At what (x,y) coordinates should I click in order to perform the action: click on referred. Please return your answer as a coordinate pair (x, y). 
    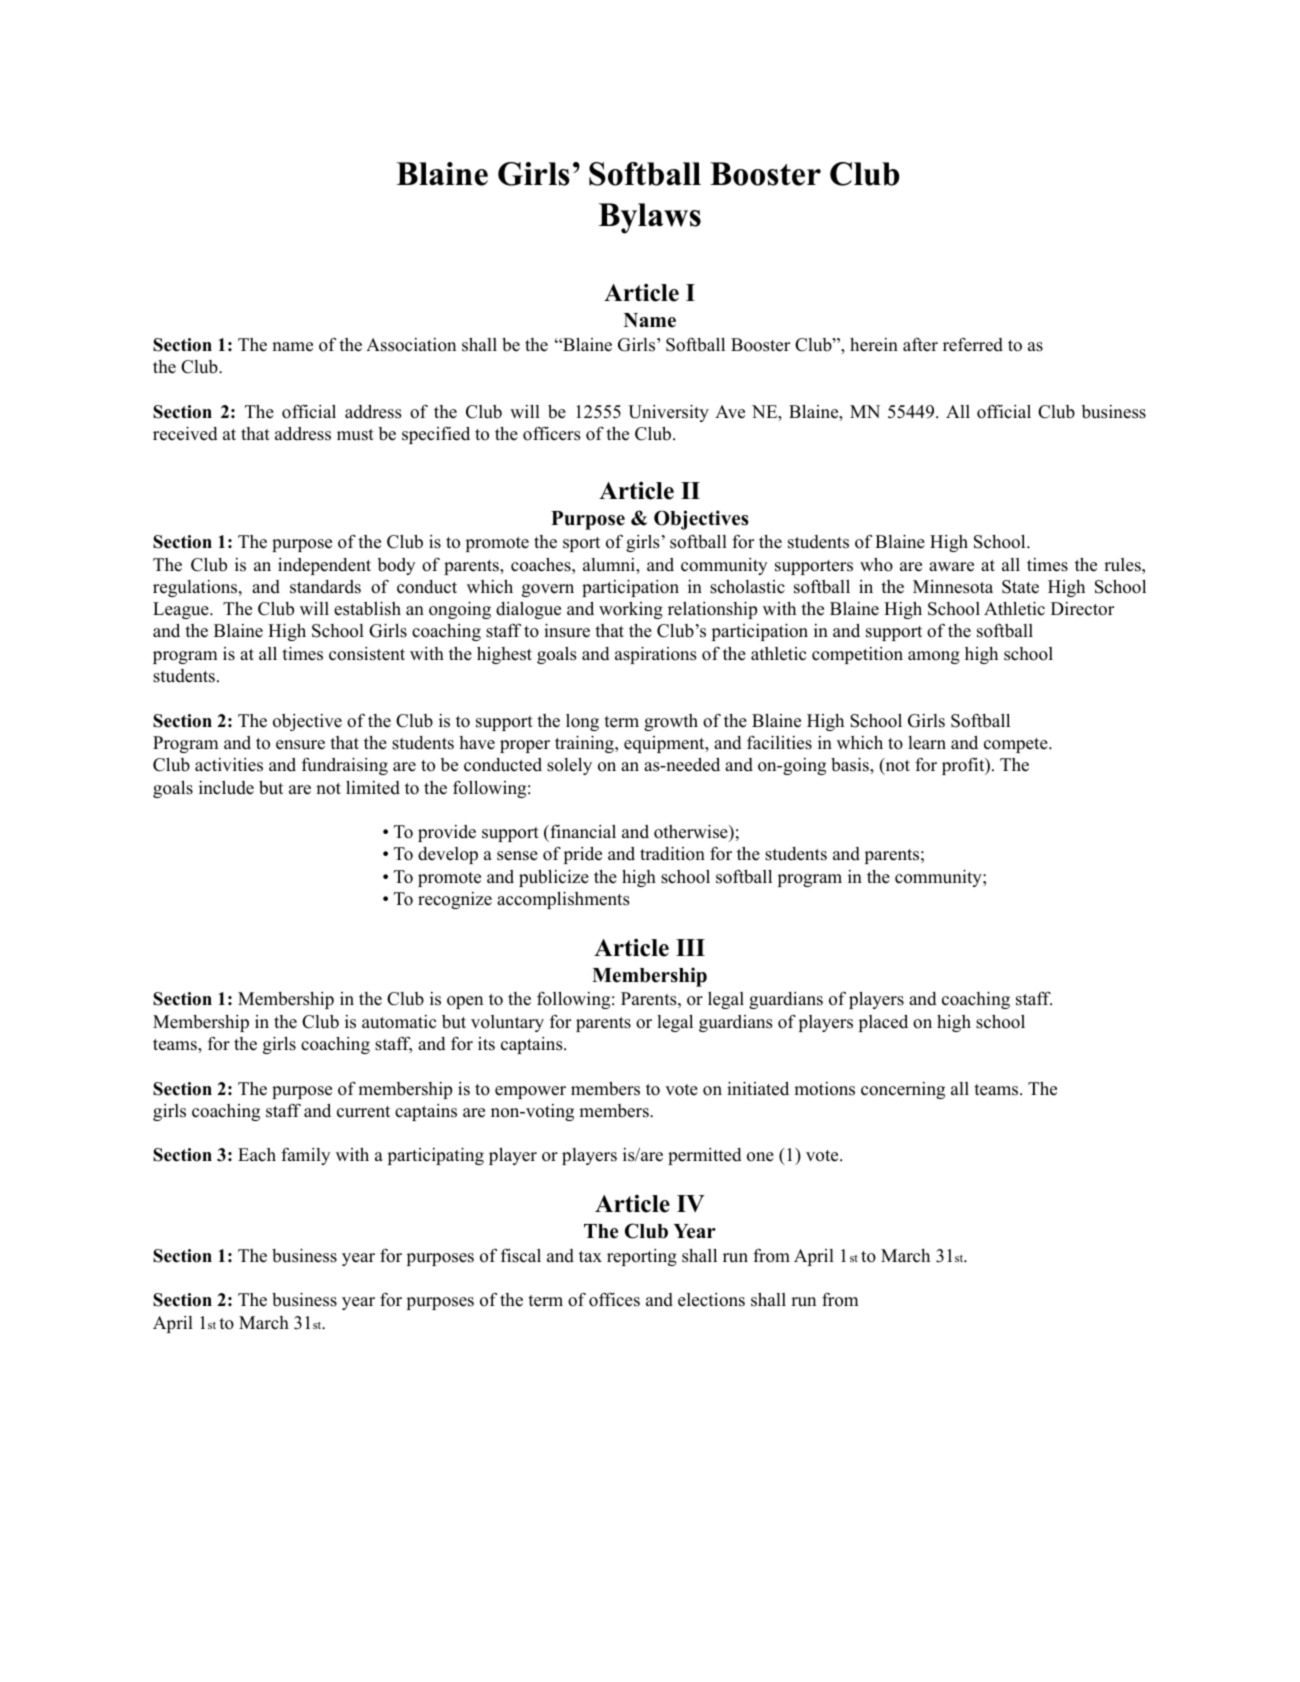
    Looking at the image, I should click on (973, 344).
